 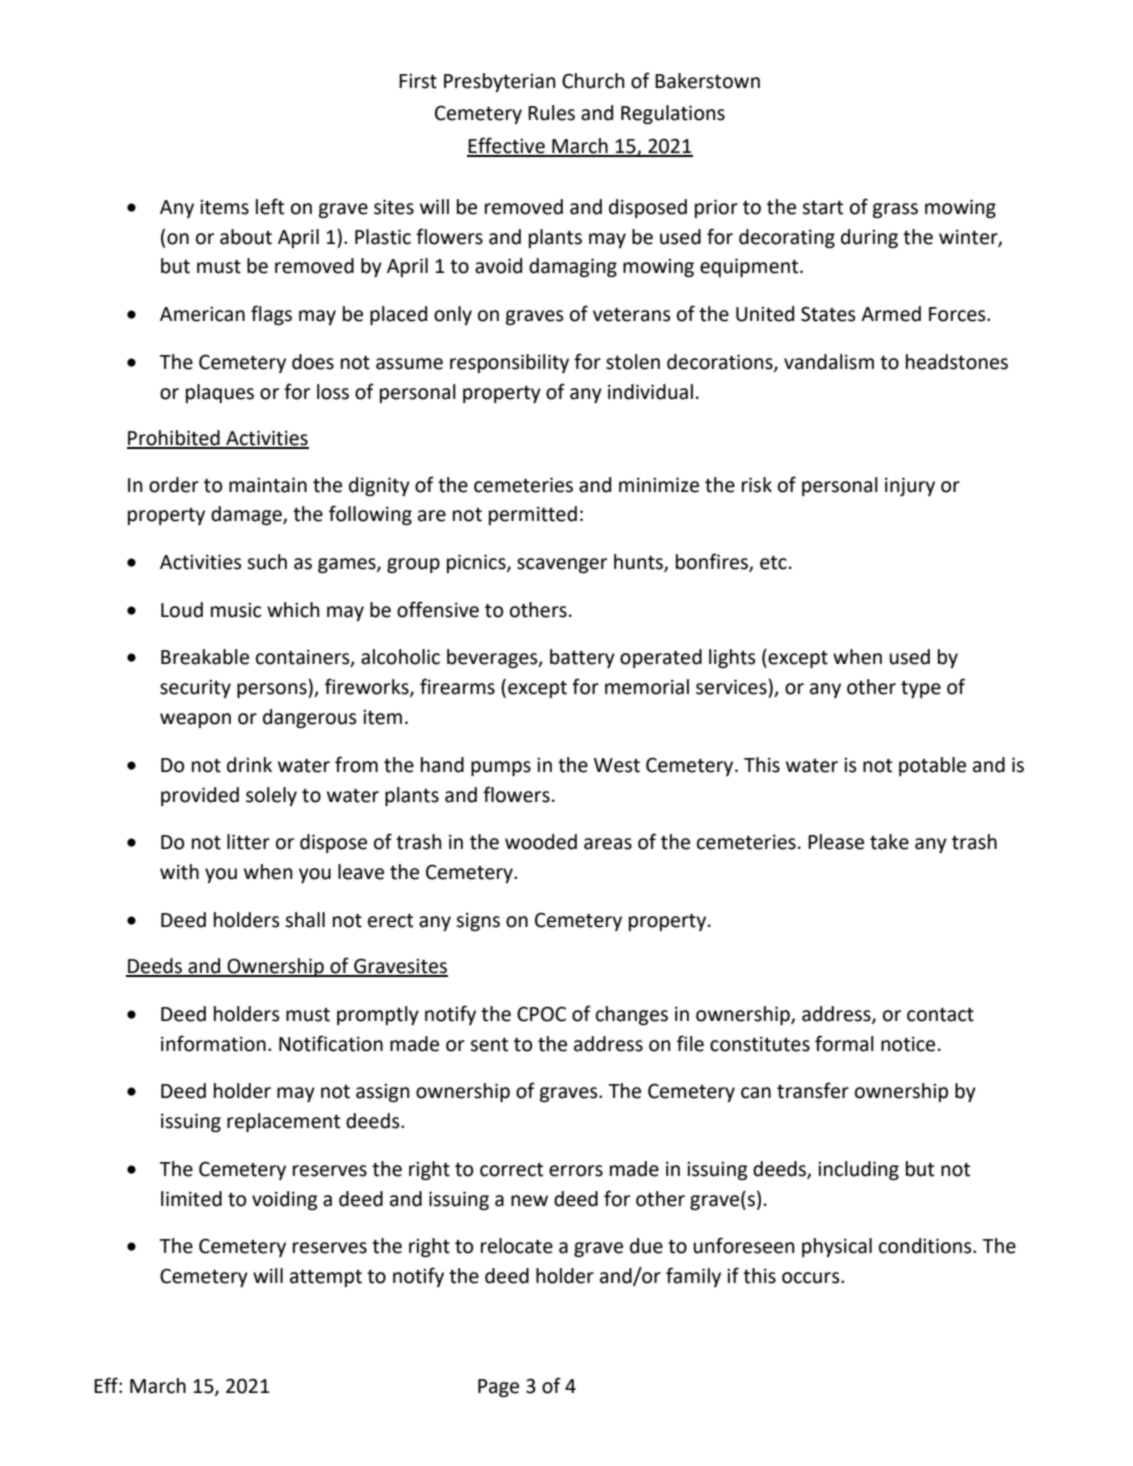 What do you see at coordinates (895, 210) in the screenshot?
I see `grass` at bounding box center [895, 210].
